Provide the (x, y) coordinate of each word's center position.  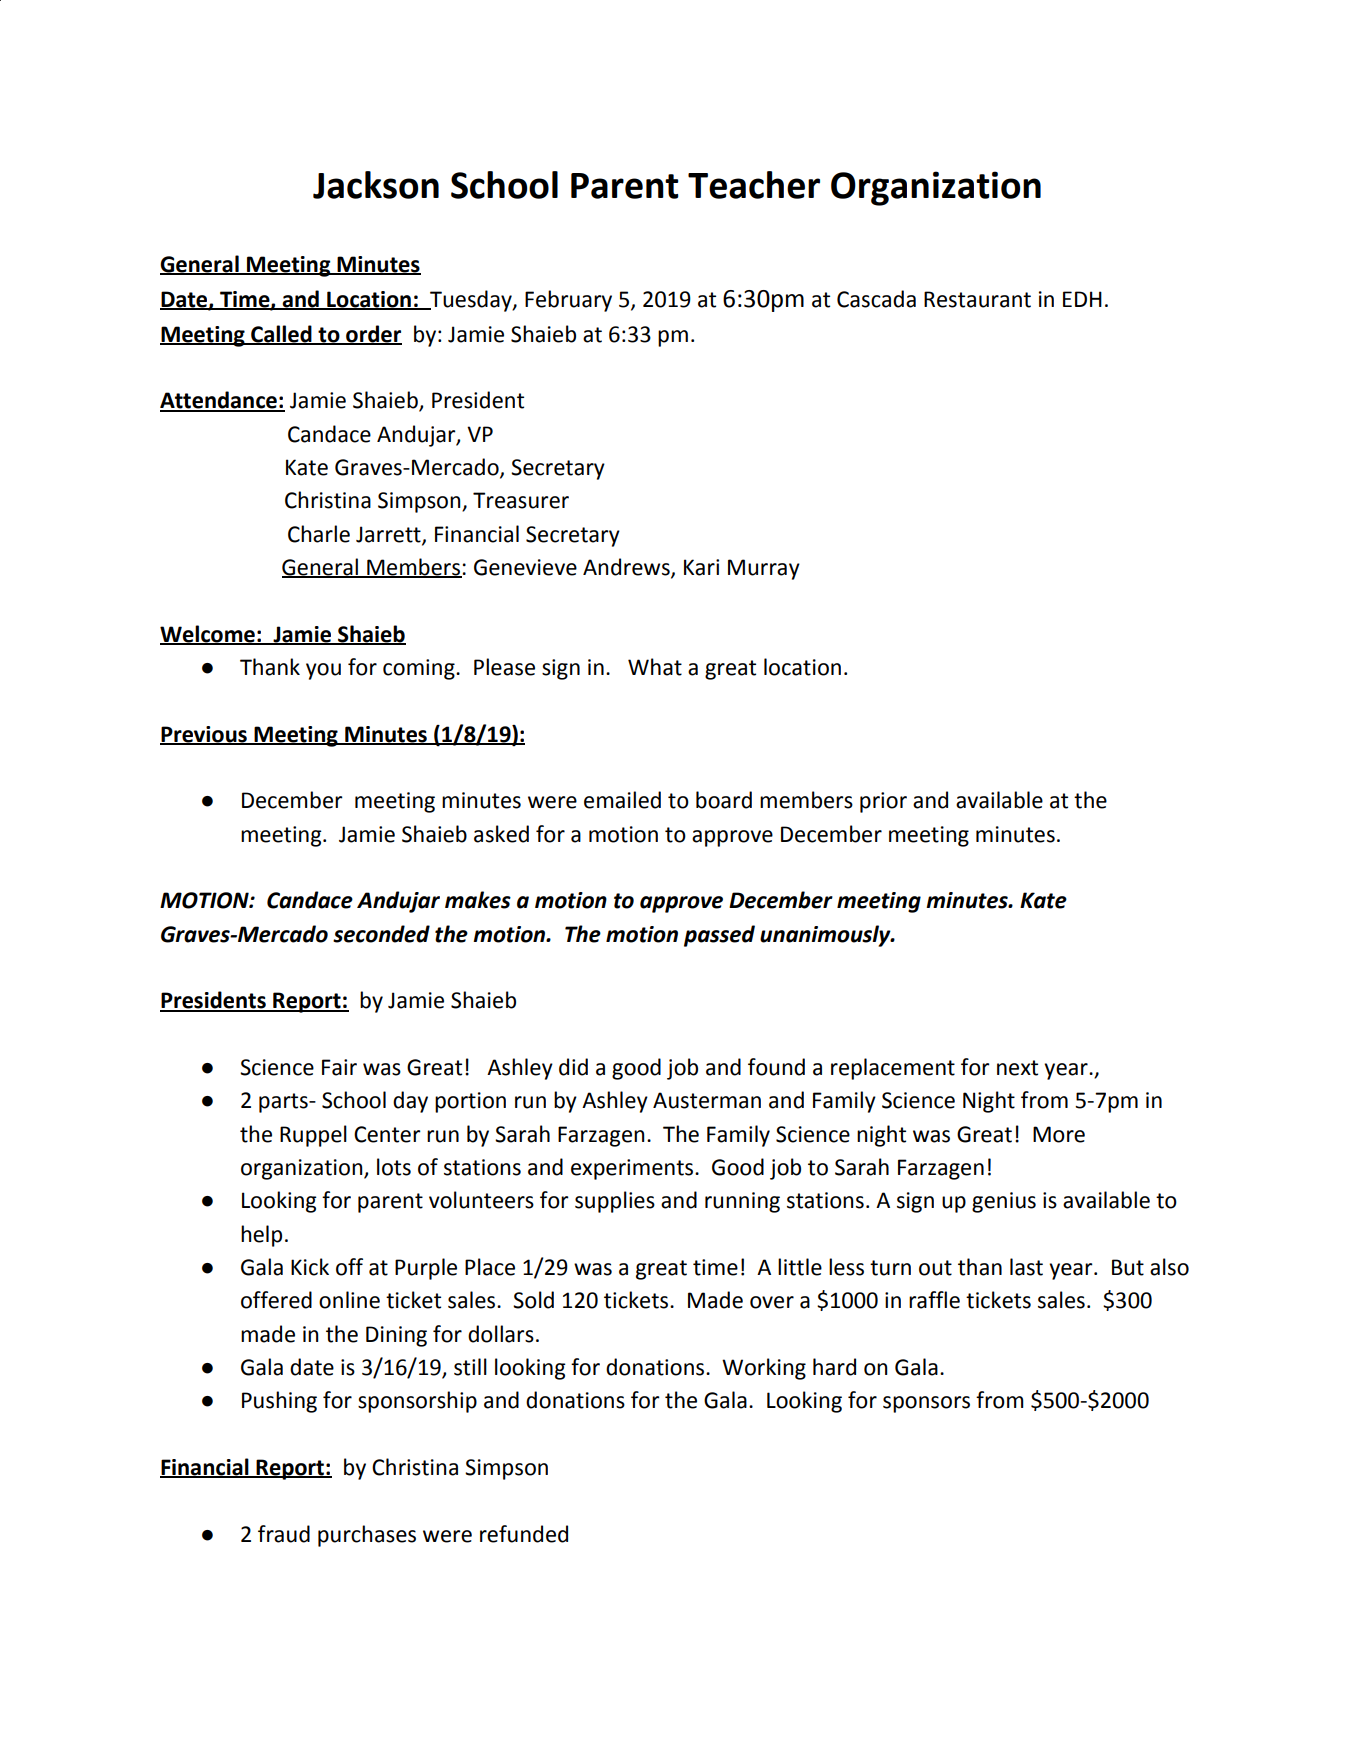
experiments (633, 1169)
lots (394, 1167)
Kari (701, 567)
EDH (1082, 299)
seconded (381, 934)
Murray (764, 569)
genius (1004, 1202)
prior (883, 802)
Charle (319, 534)
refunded (524, 1534)
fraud (284, 1534)
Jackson (376, 185)
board (724, 800)
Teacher (754, 185)
